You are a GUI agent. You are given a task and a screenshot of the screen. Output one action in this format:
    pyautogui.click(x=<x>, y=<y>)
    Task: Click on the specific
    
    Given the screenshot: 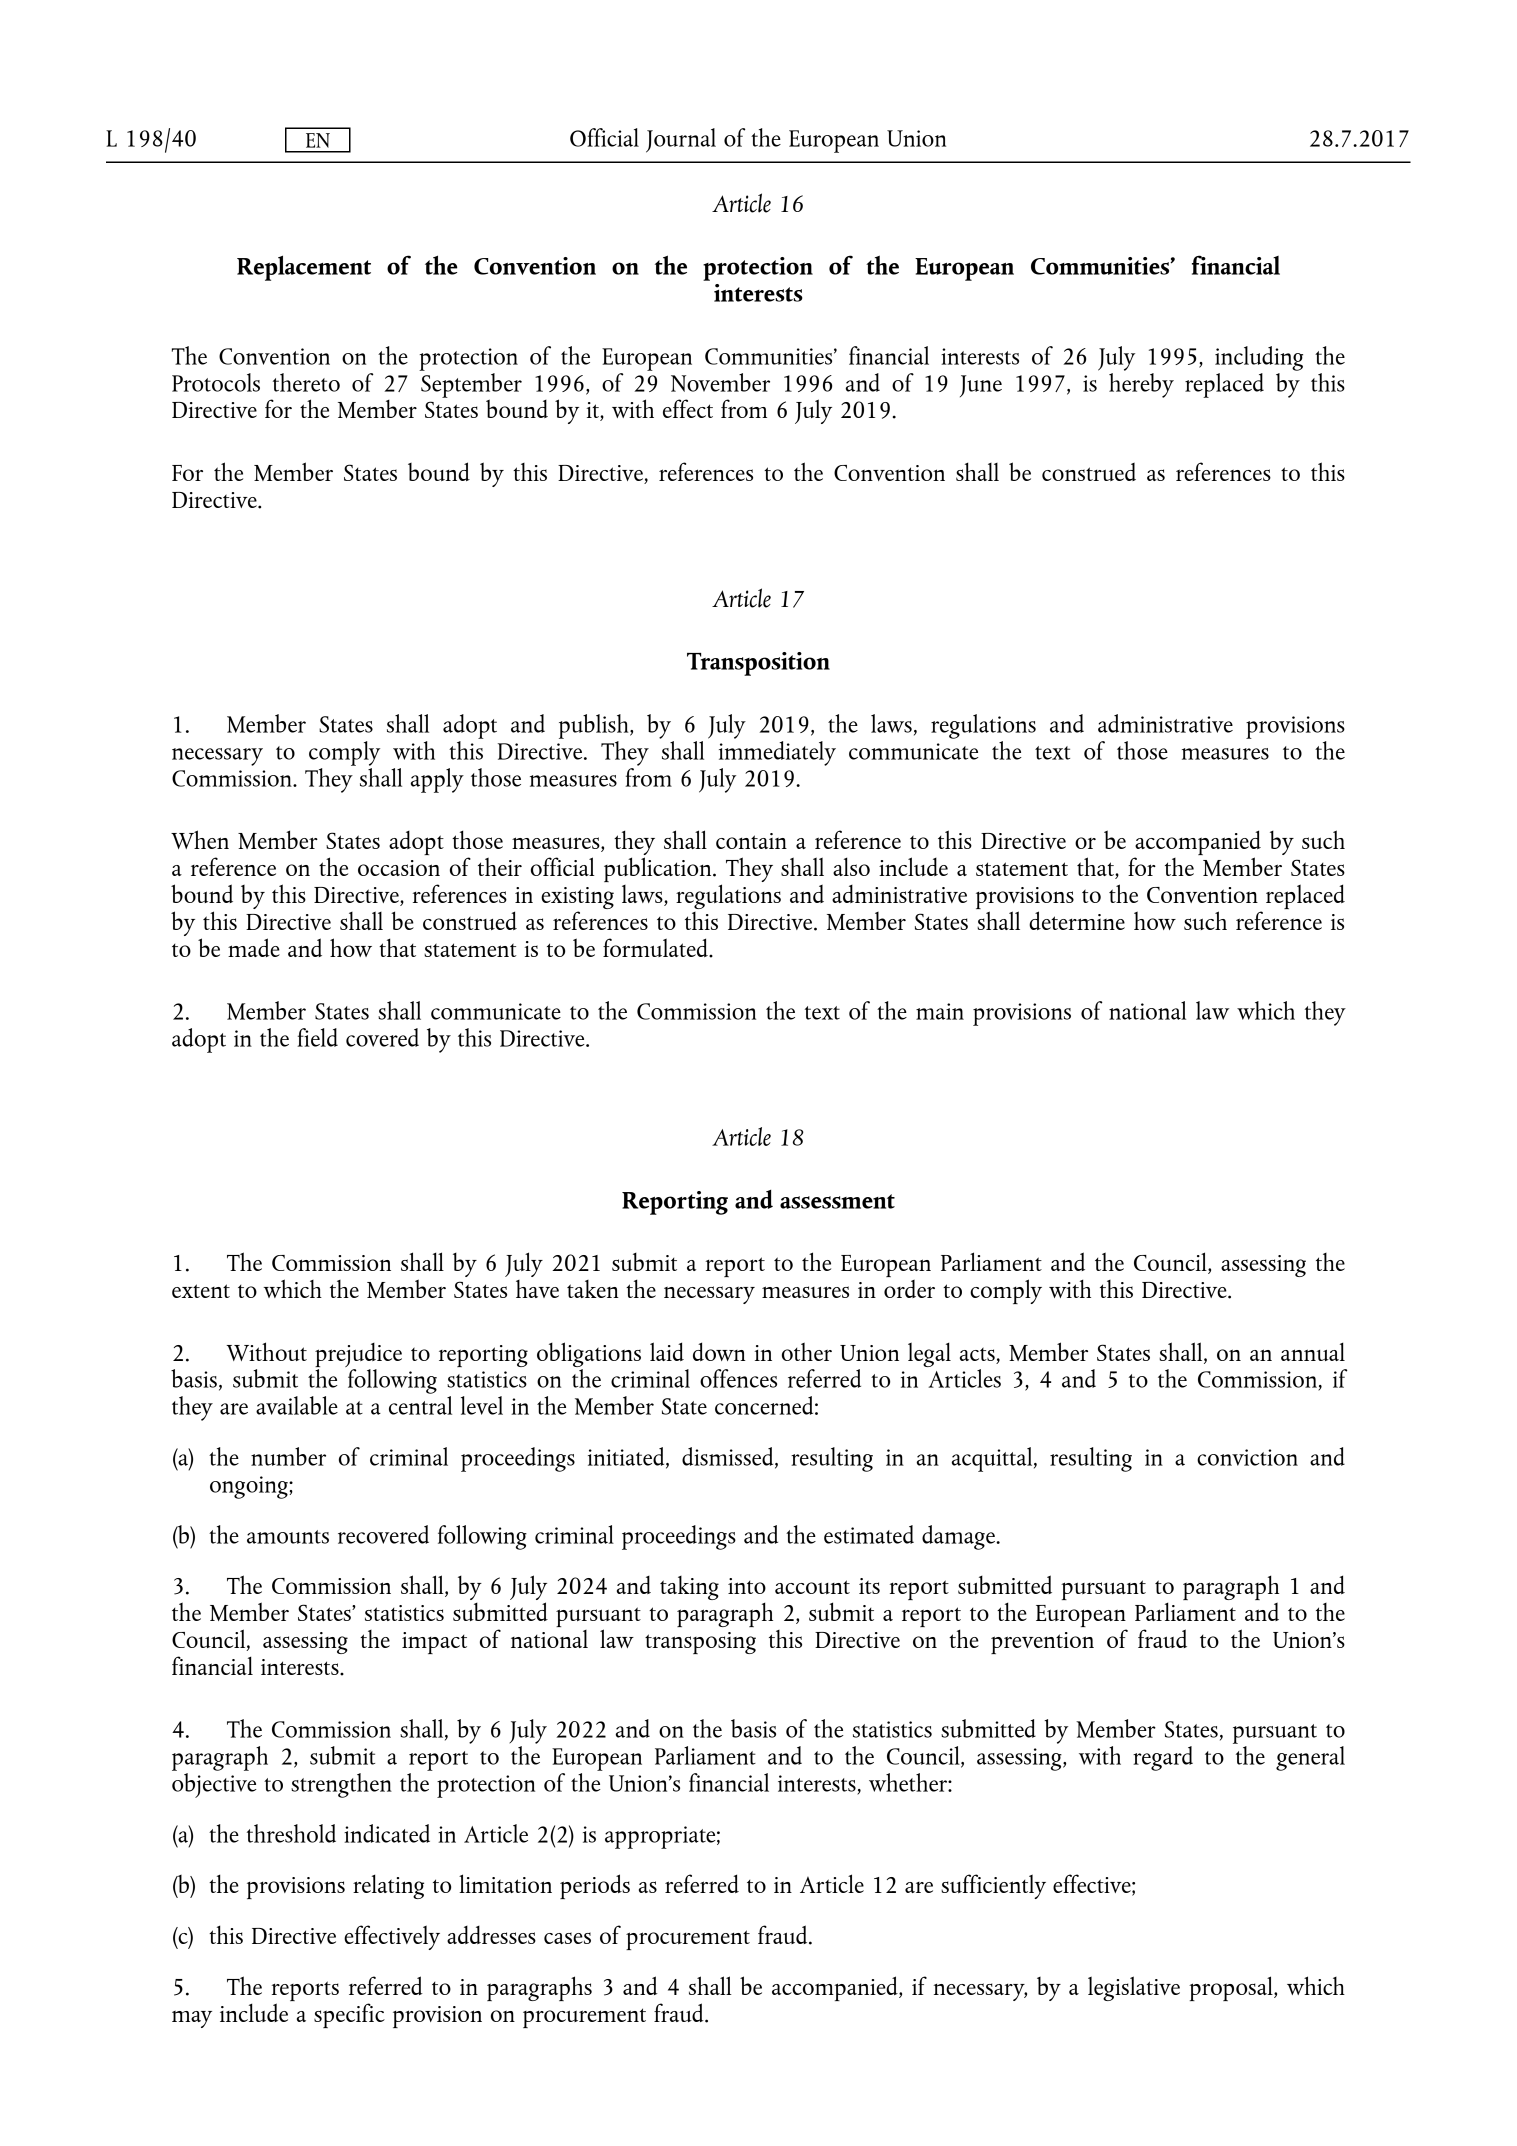 What is the action you would take?
    pyautogui.click(x=349, y=2015)
